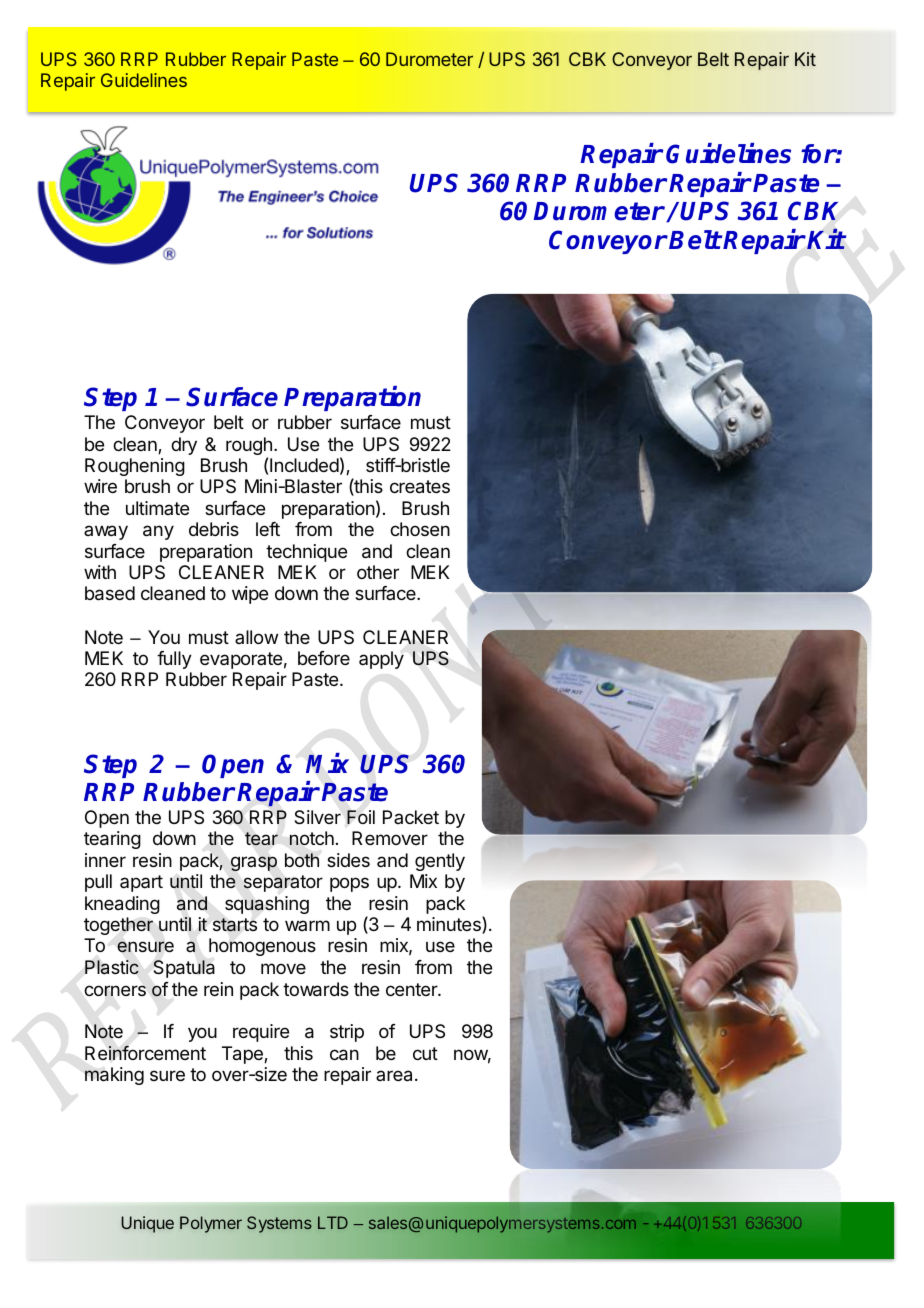  I want to click on Included, so click(304, 465).
